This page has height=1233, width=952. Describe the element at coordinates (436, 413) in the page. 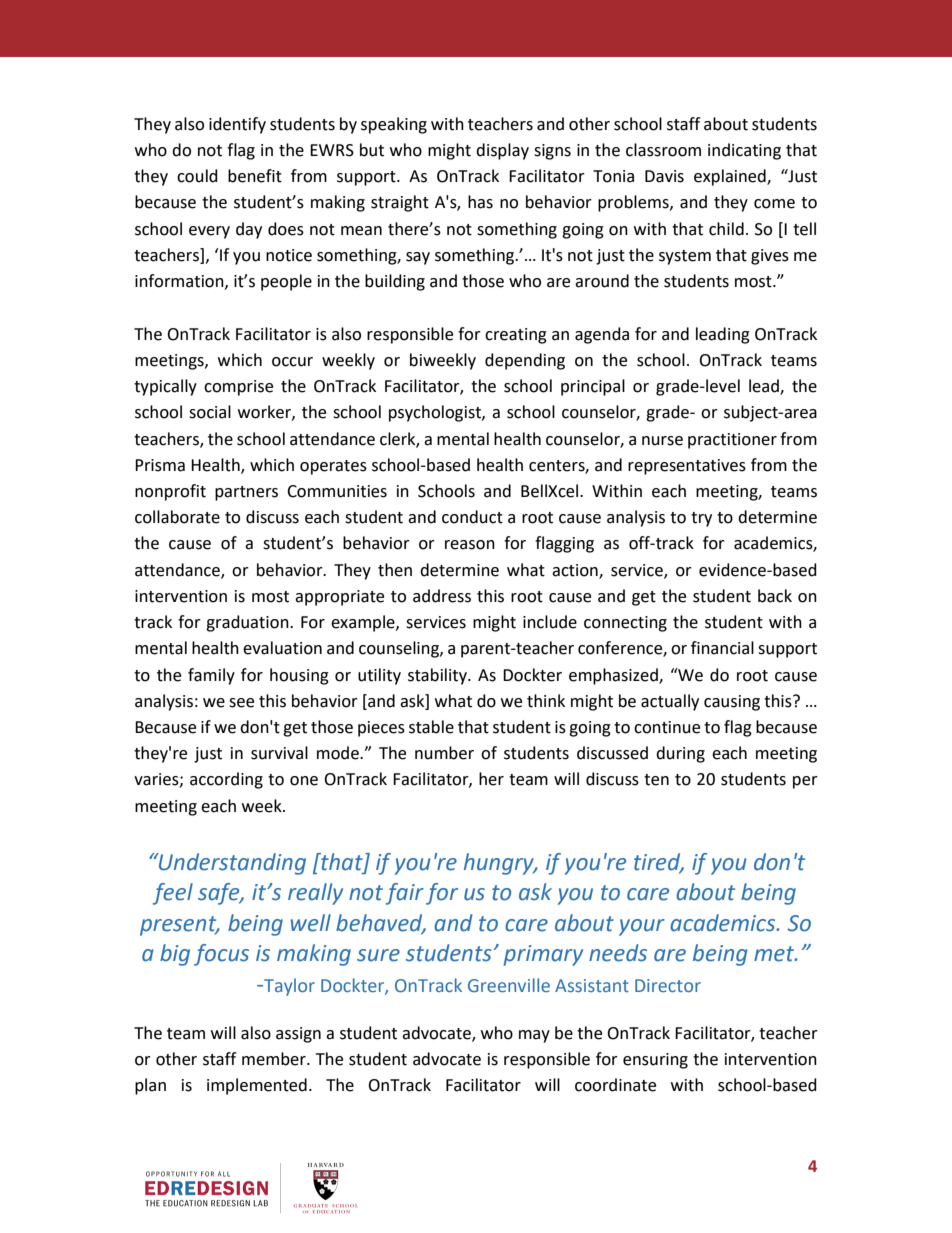

I see `psychologist` at that location.
